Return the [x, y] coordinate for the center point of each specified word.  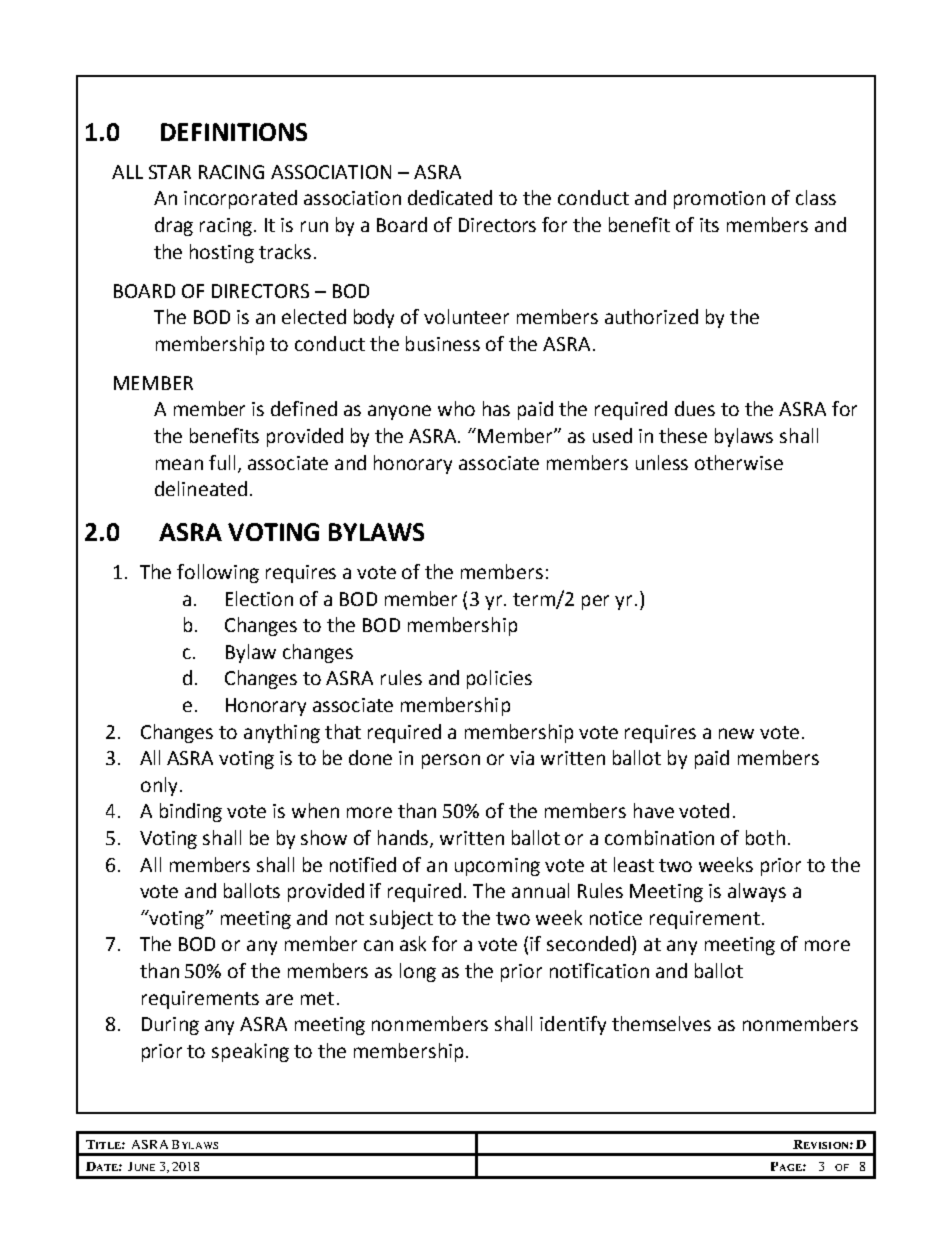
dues [695, 408]
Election [259, 598]
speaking [250, 1052]
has [496, 408]
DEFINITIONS [234, 132]
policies [499, 679]
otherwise [739, 462]
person [451, 761]
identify [573, 1025]
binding [191, 812]
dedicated [450, 197]
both [765, 837]
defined [304, 408]
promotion [719, 200]
